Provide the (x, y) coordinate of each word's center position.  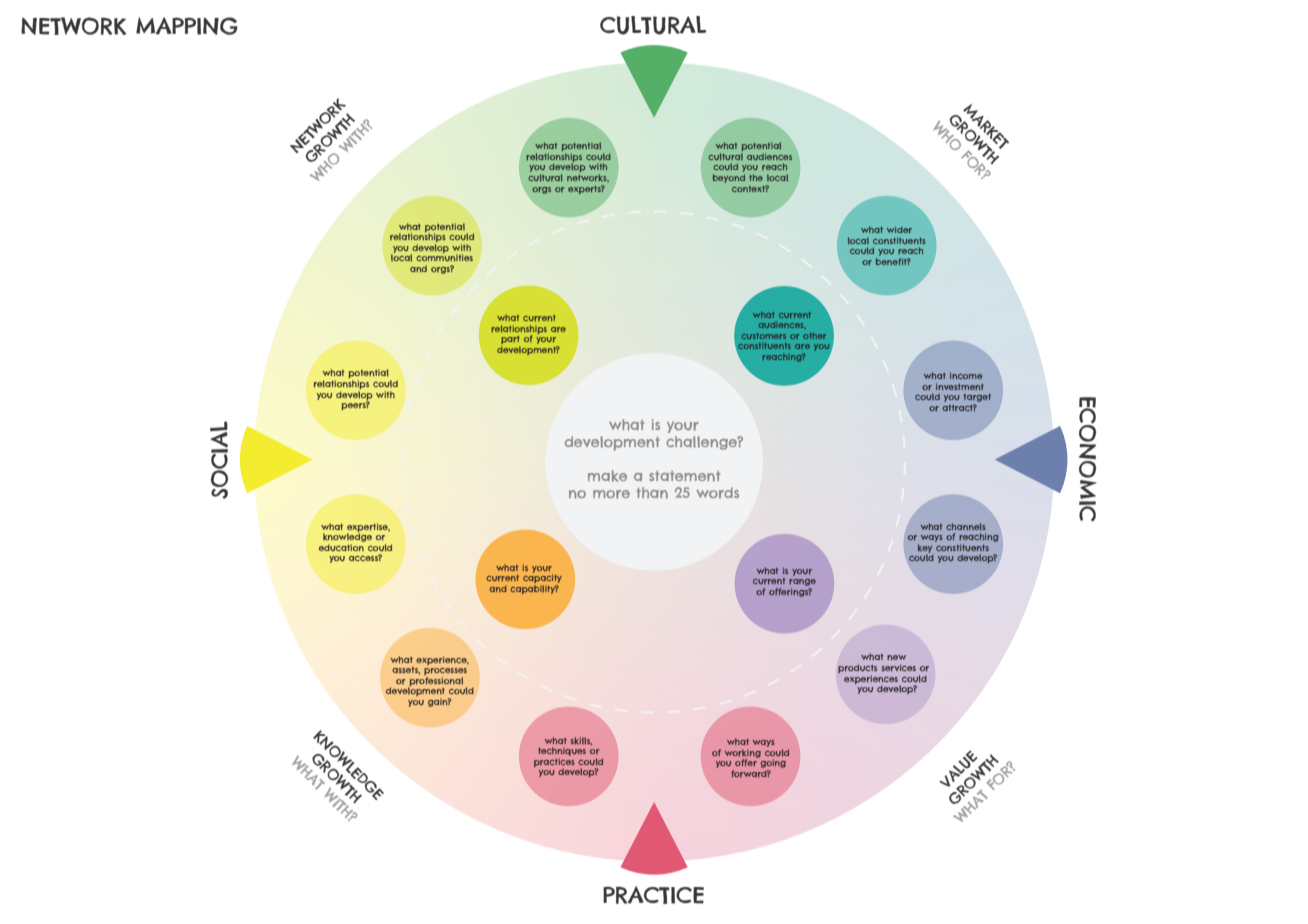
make (607, 476)
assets (406, 670)
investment (960, 386)
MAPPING (187, 26)
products (857, 670)
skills (581, 741)
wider (899, 229)
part (510, 341)
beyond (729, 178)
